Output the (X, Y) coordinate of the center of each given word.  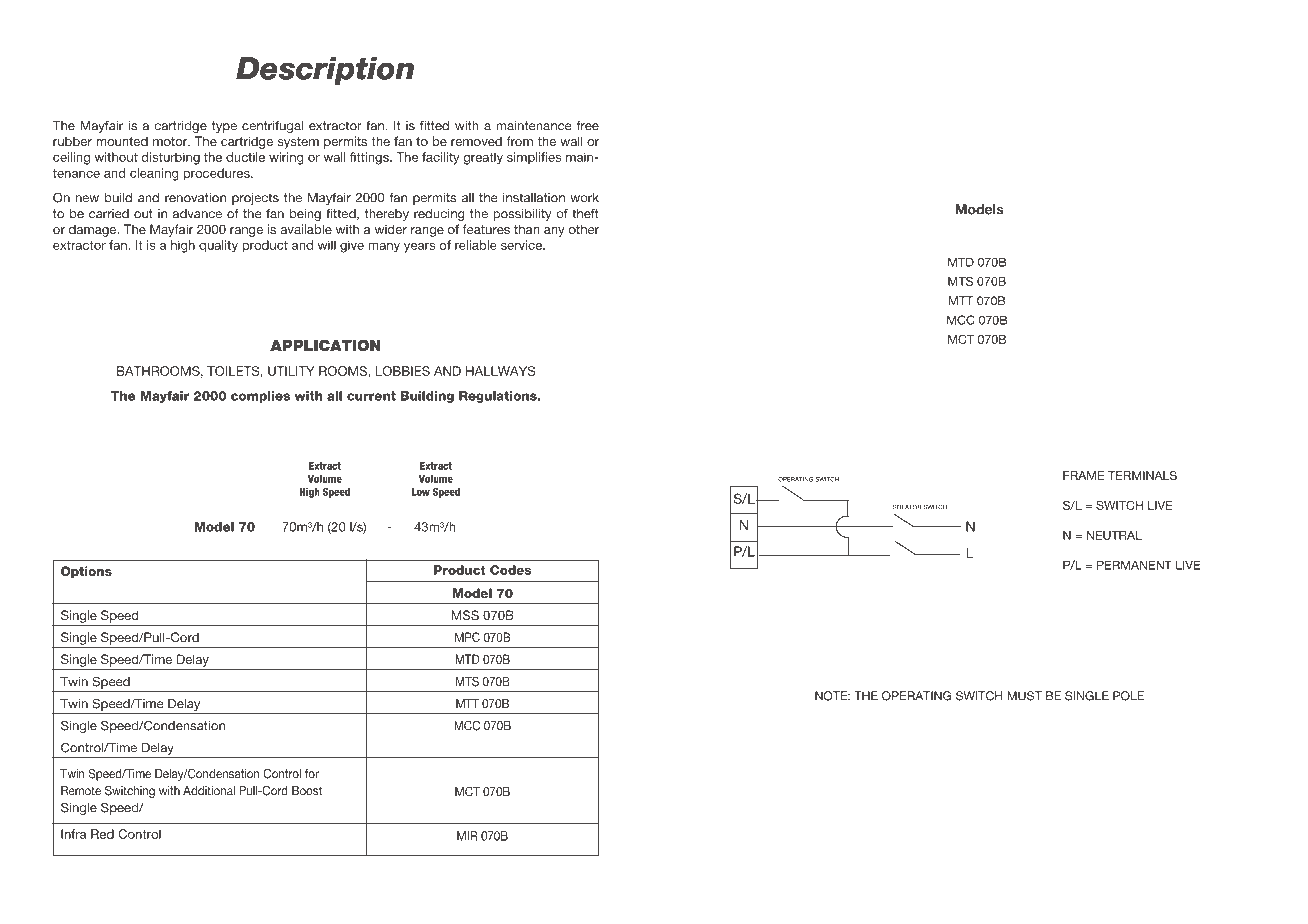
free (588, 125)
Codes (510, 570)
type (224, 127)
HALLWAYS (501, 371)
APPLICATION (325, 345)
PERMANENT (1134, 565)
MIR (467, 836)
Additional (209, 791)
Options (86, 572)
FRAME (1083, 475)
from (519, 141)
